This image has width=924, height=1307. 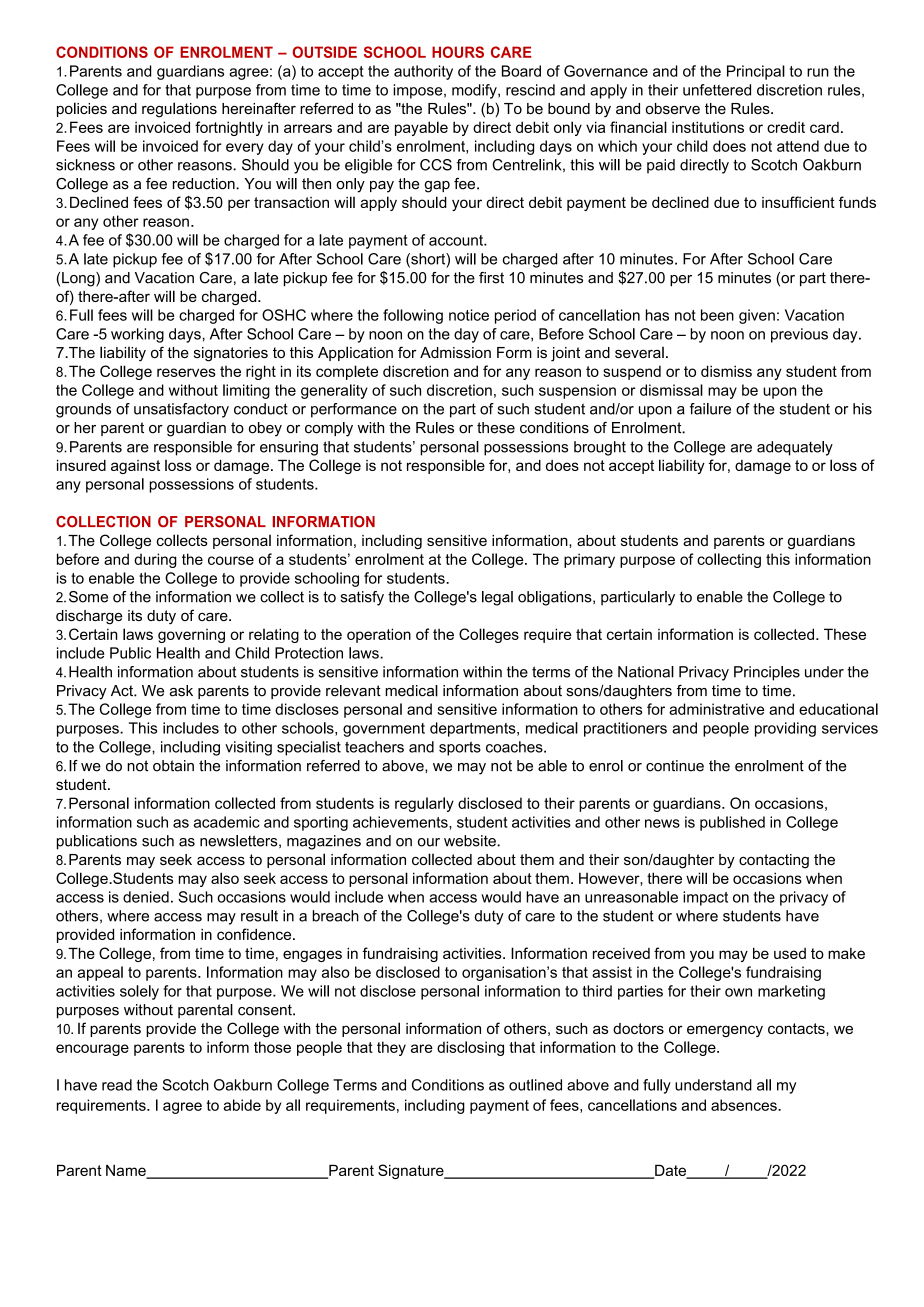 I want to click on governing, so click(x=191, y=636).
